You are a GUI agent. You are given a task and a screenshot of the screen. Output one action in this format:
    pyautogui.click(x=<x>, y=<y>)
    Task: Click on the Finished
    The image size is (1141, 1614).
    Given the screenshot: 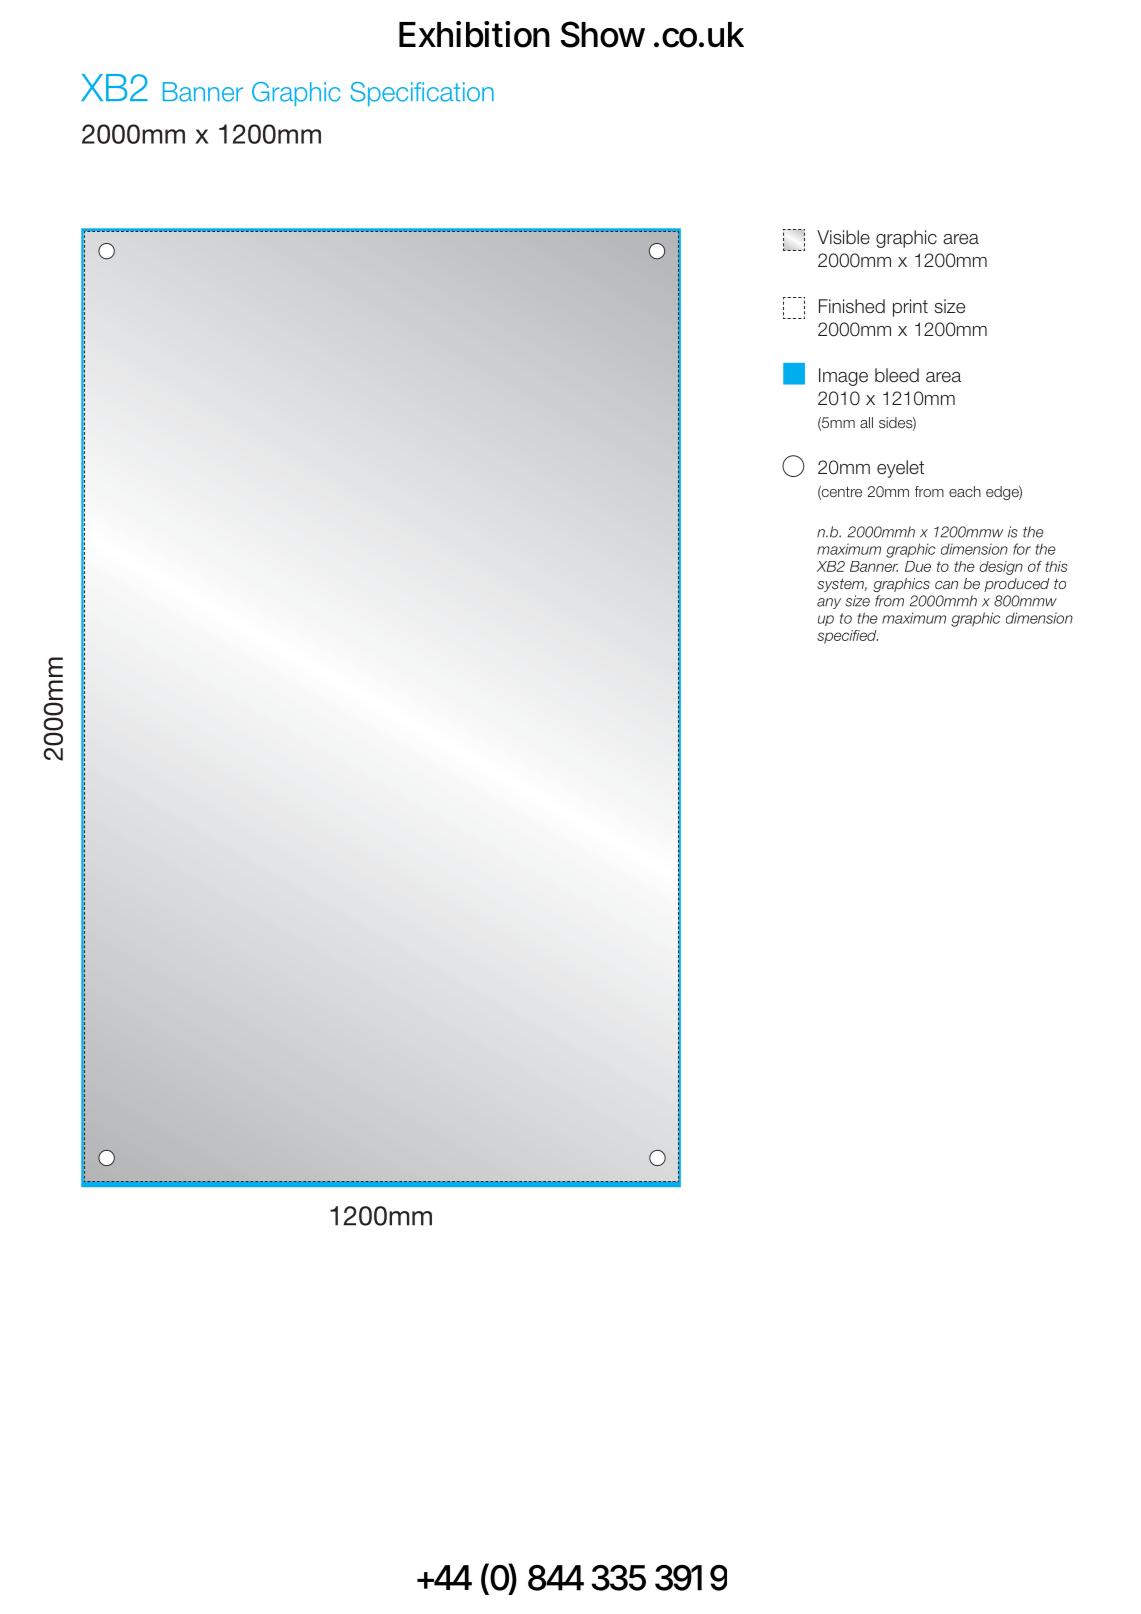 What is the action you would take?
    pyautogui.click(x=852, y=306)
